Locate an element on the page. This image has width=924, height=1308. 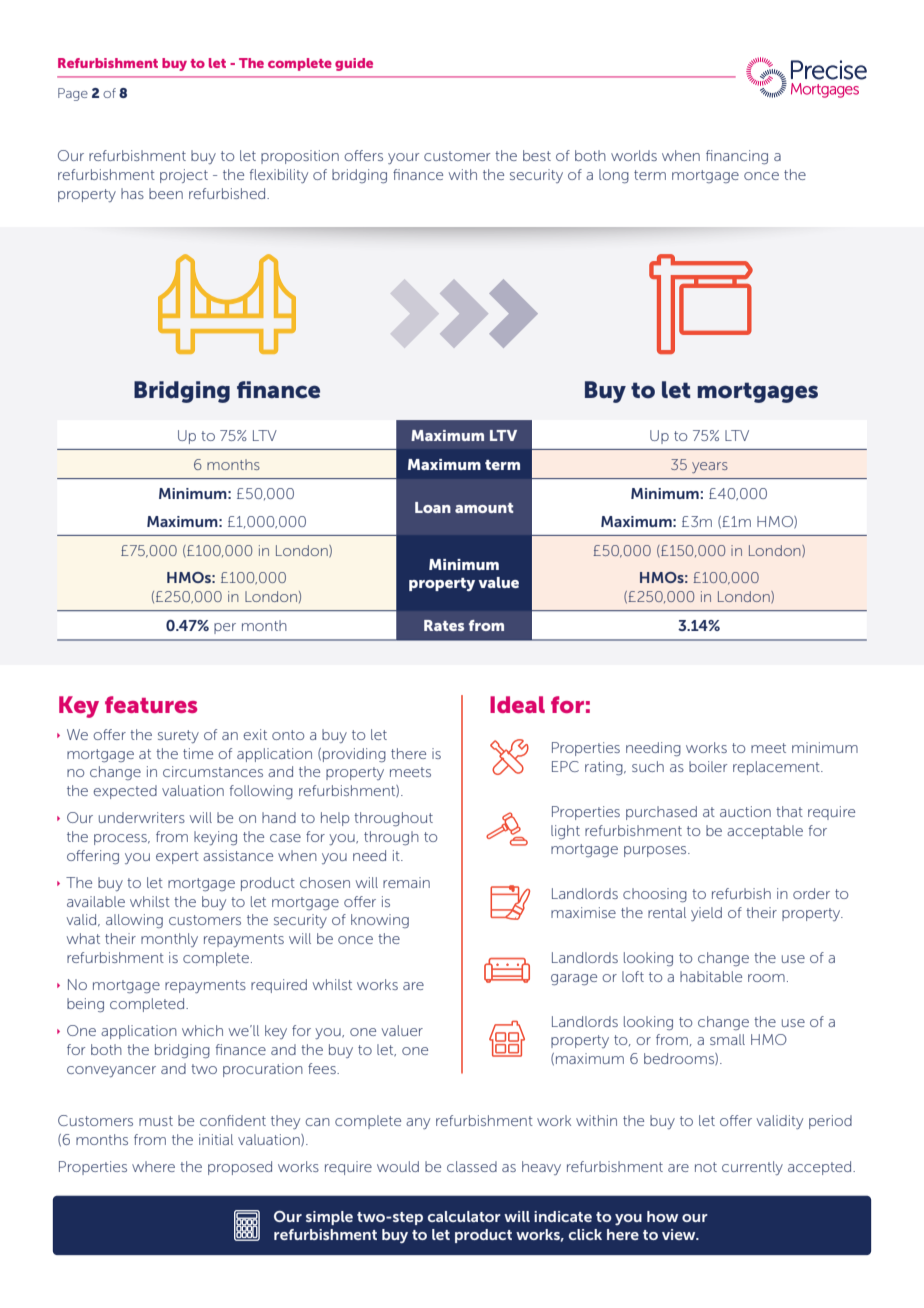
acceptable is located at coordinates (765, 832).
